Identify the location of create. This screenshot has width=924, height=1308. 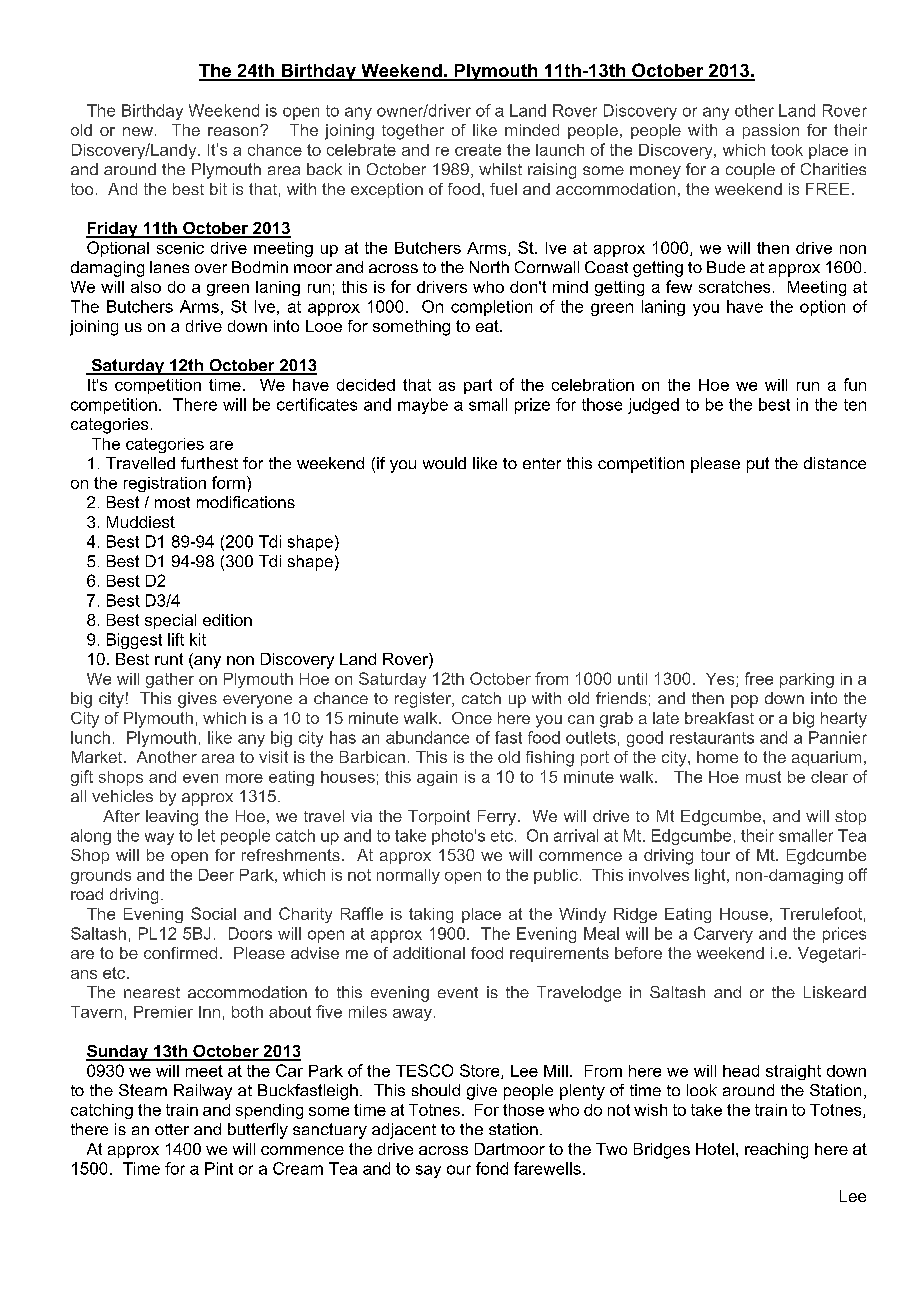
(478, 150).
